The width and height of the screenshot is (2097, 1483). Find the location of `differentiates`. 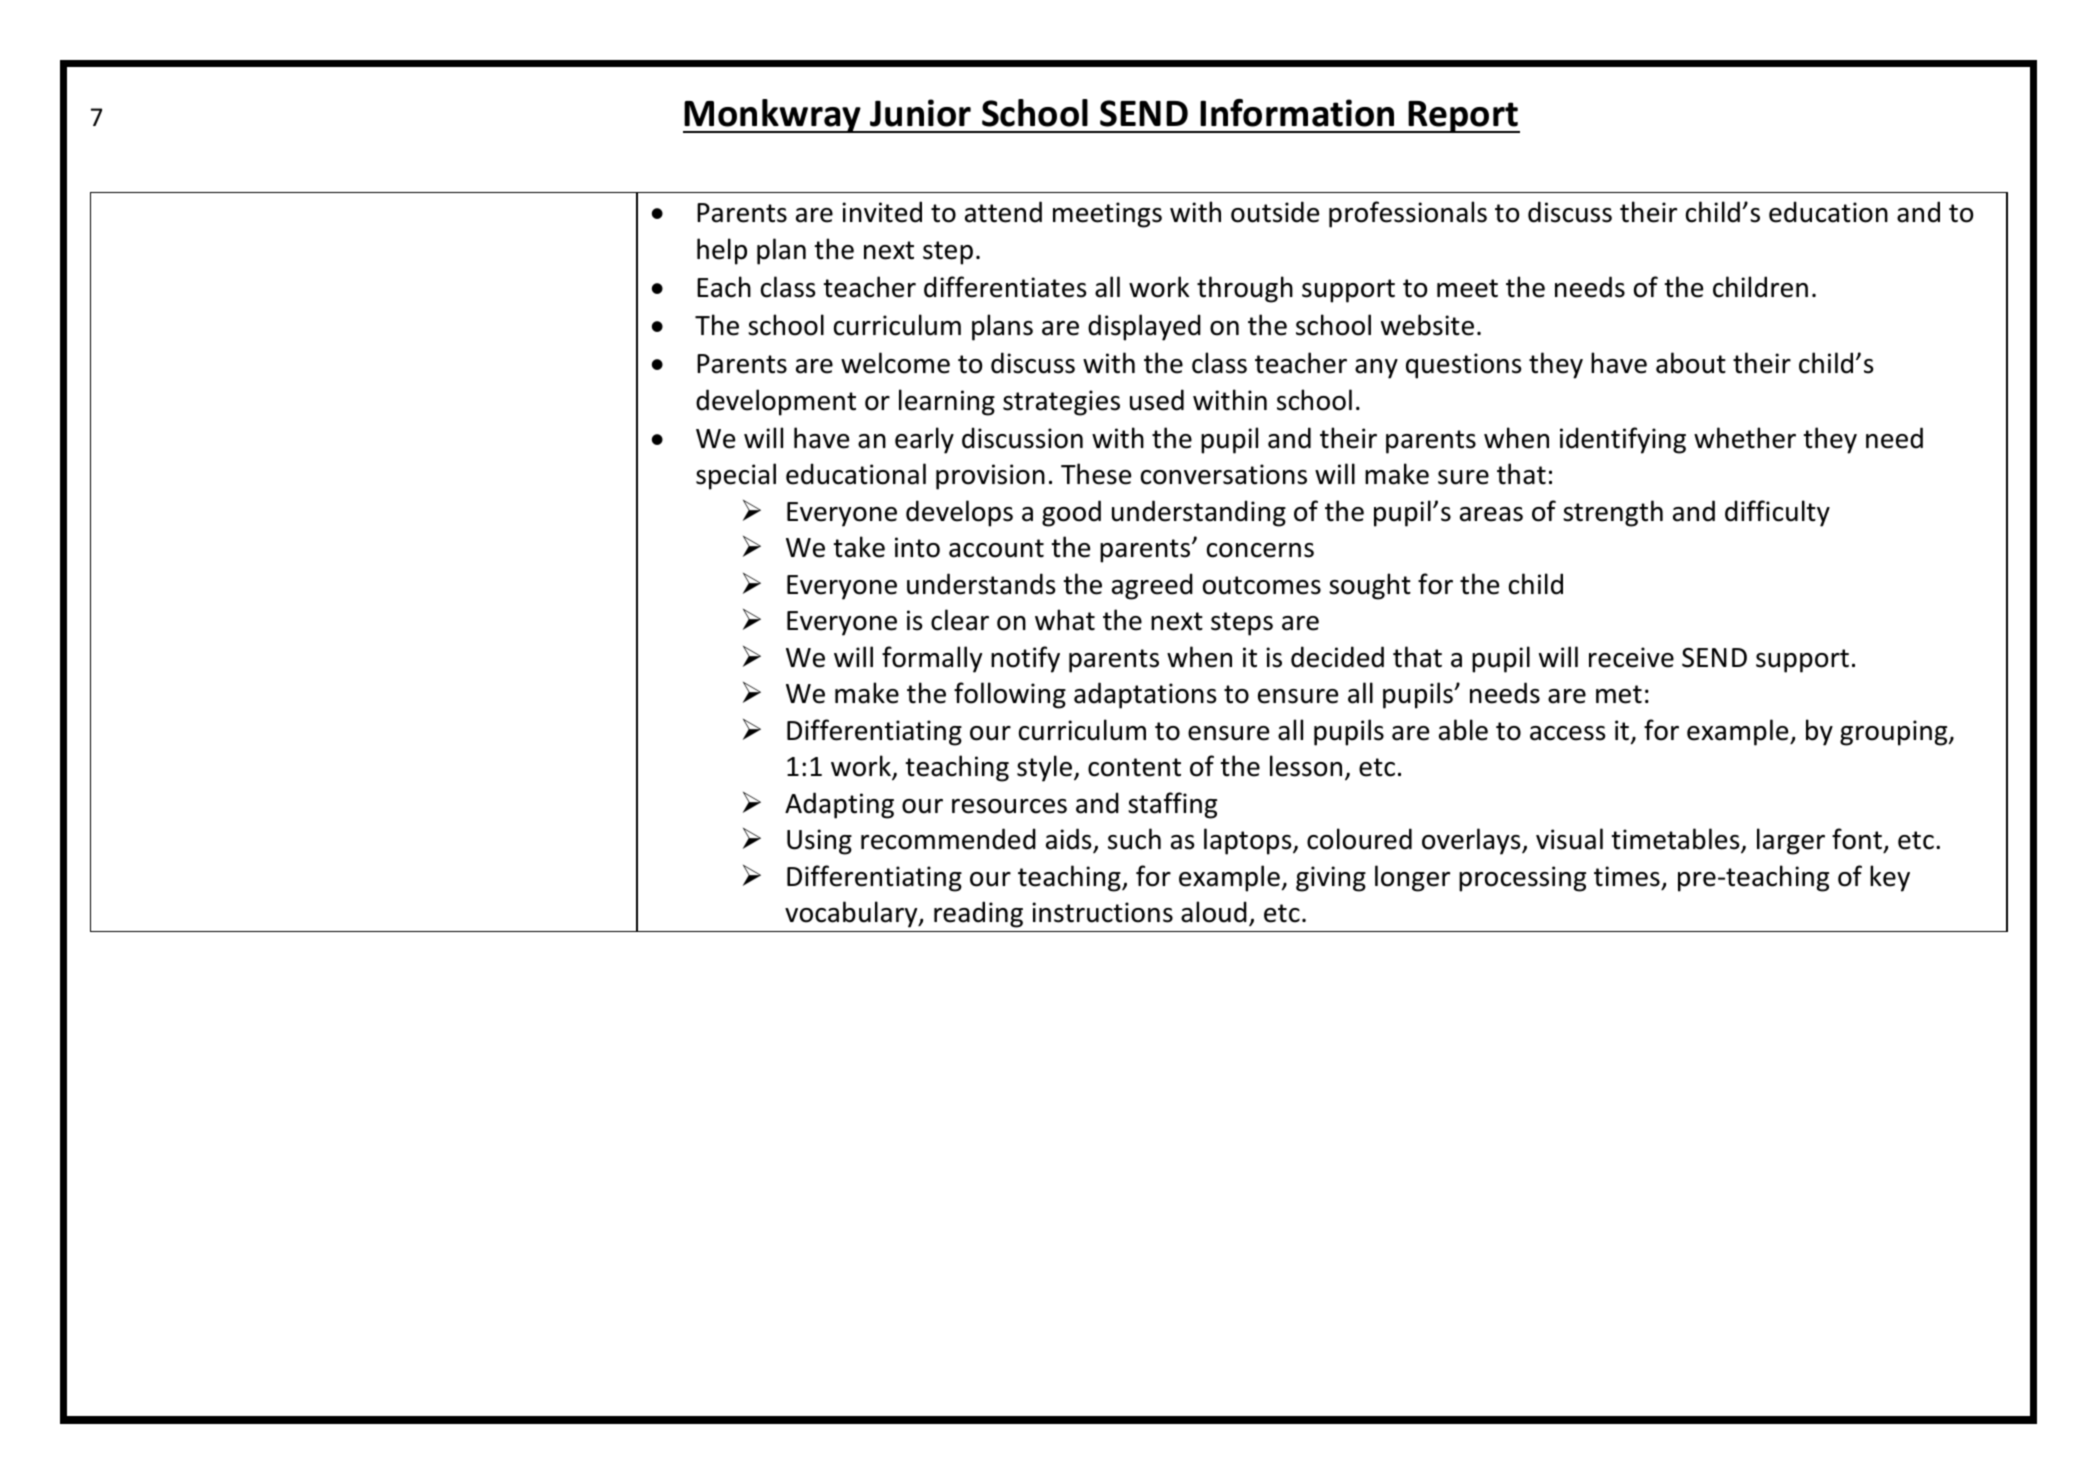

differentiates is located at coordinates (1005, 287).
